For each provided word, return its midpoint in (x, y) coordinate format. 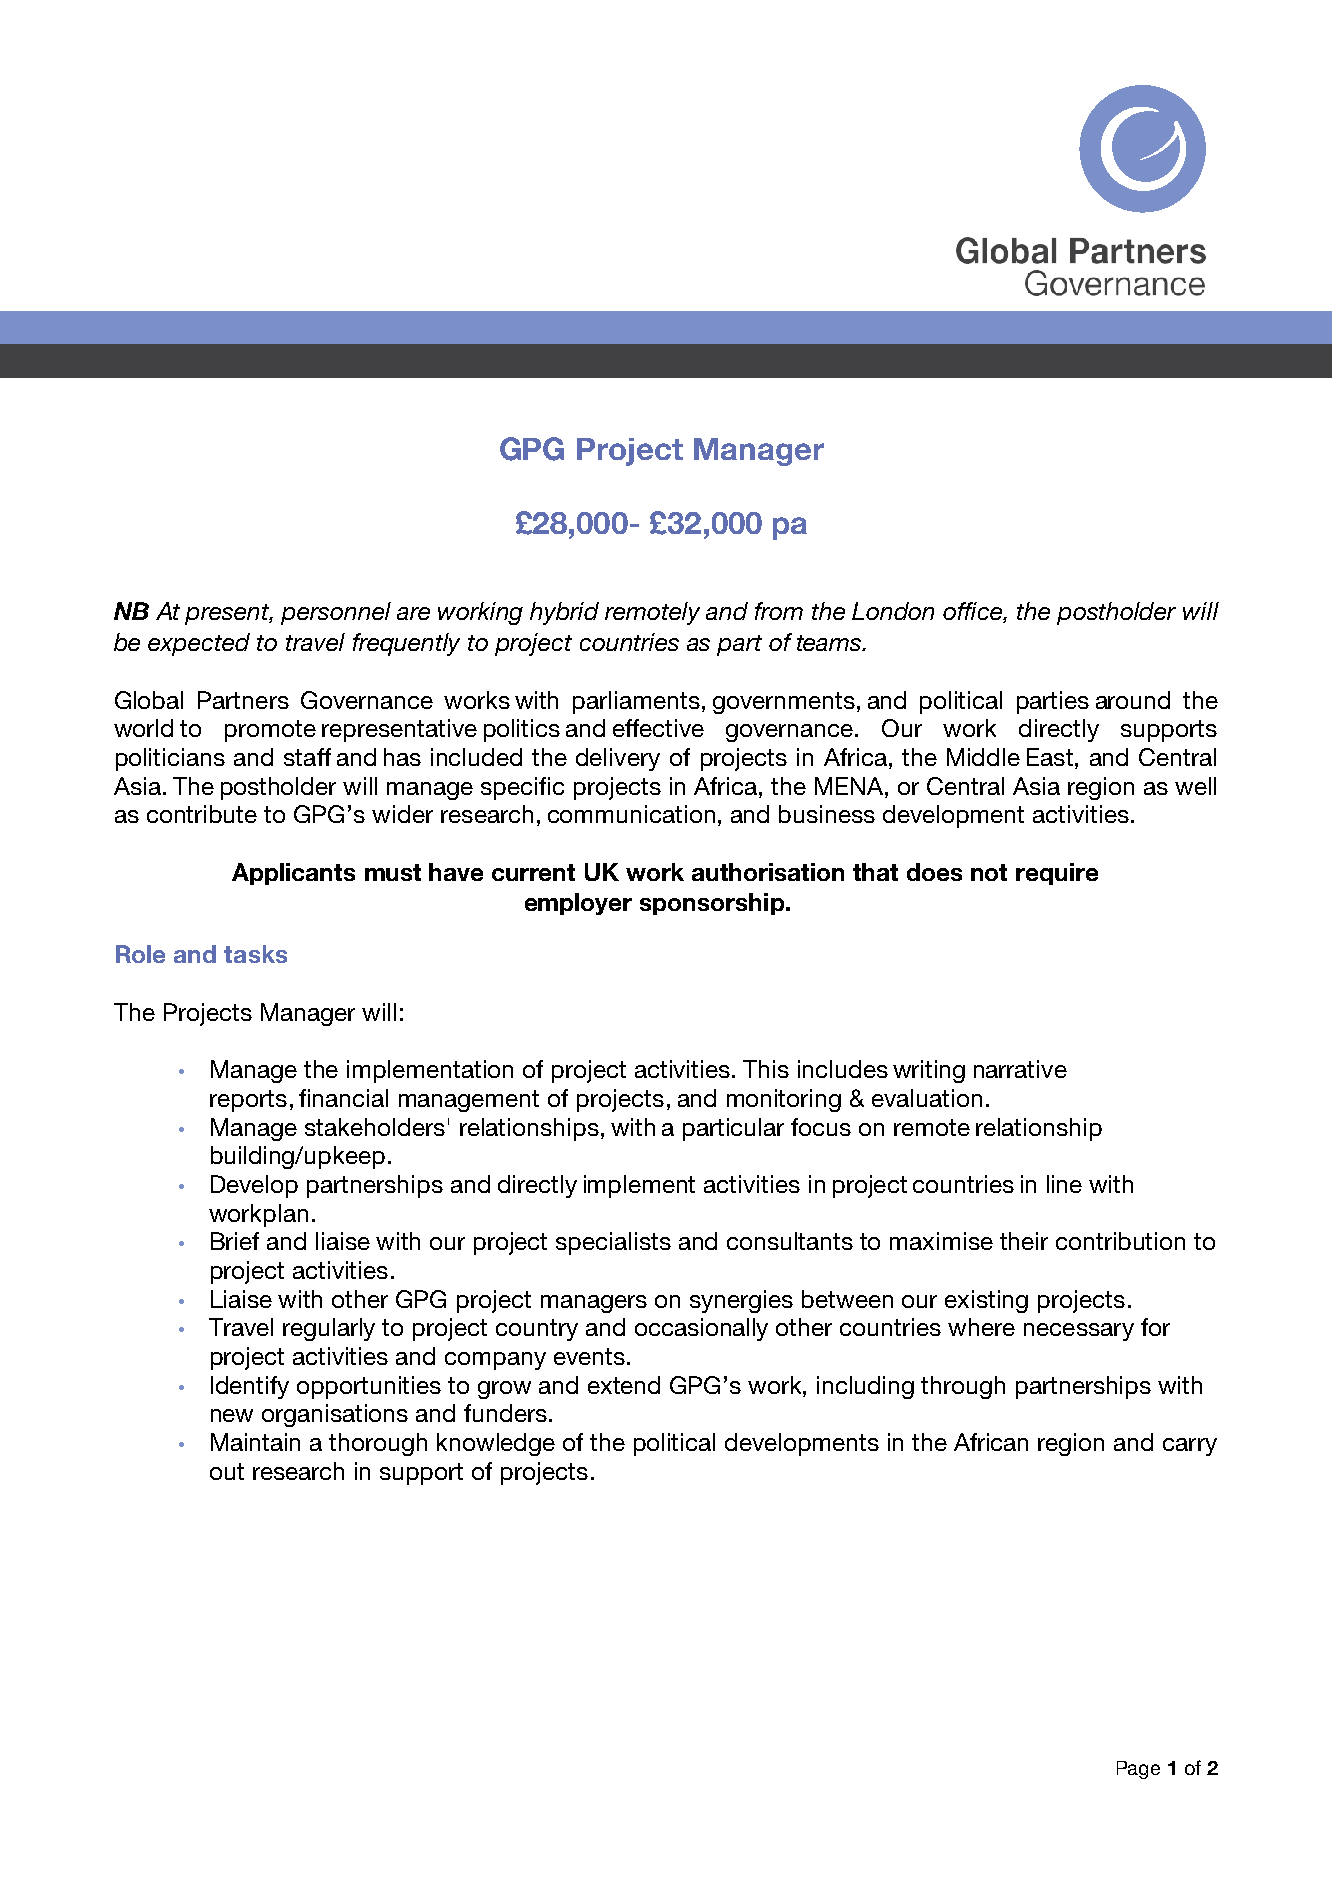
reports (248, 1101)
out (227, 1471)
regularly (329, 1329)
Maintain (255, 1442)
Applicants (293, 874)
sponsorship (712, 904)
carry (1190, 1447)
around (1133, 700)
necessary (1079, 1332)
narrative (1020, 1069)
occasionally (701, 1329)
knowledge (496, 1444)
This (766, 1069)
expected (199, 644)
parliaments (636, 702)
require (1057, 874)
